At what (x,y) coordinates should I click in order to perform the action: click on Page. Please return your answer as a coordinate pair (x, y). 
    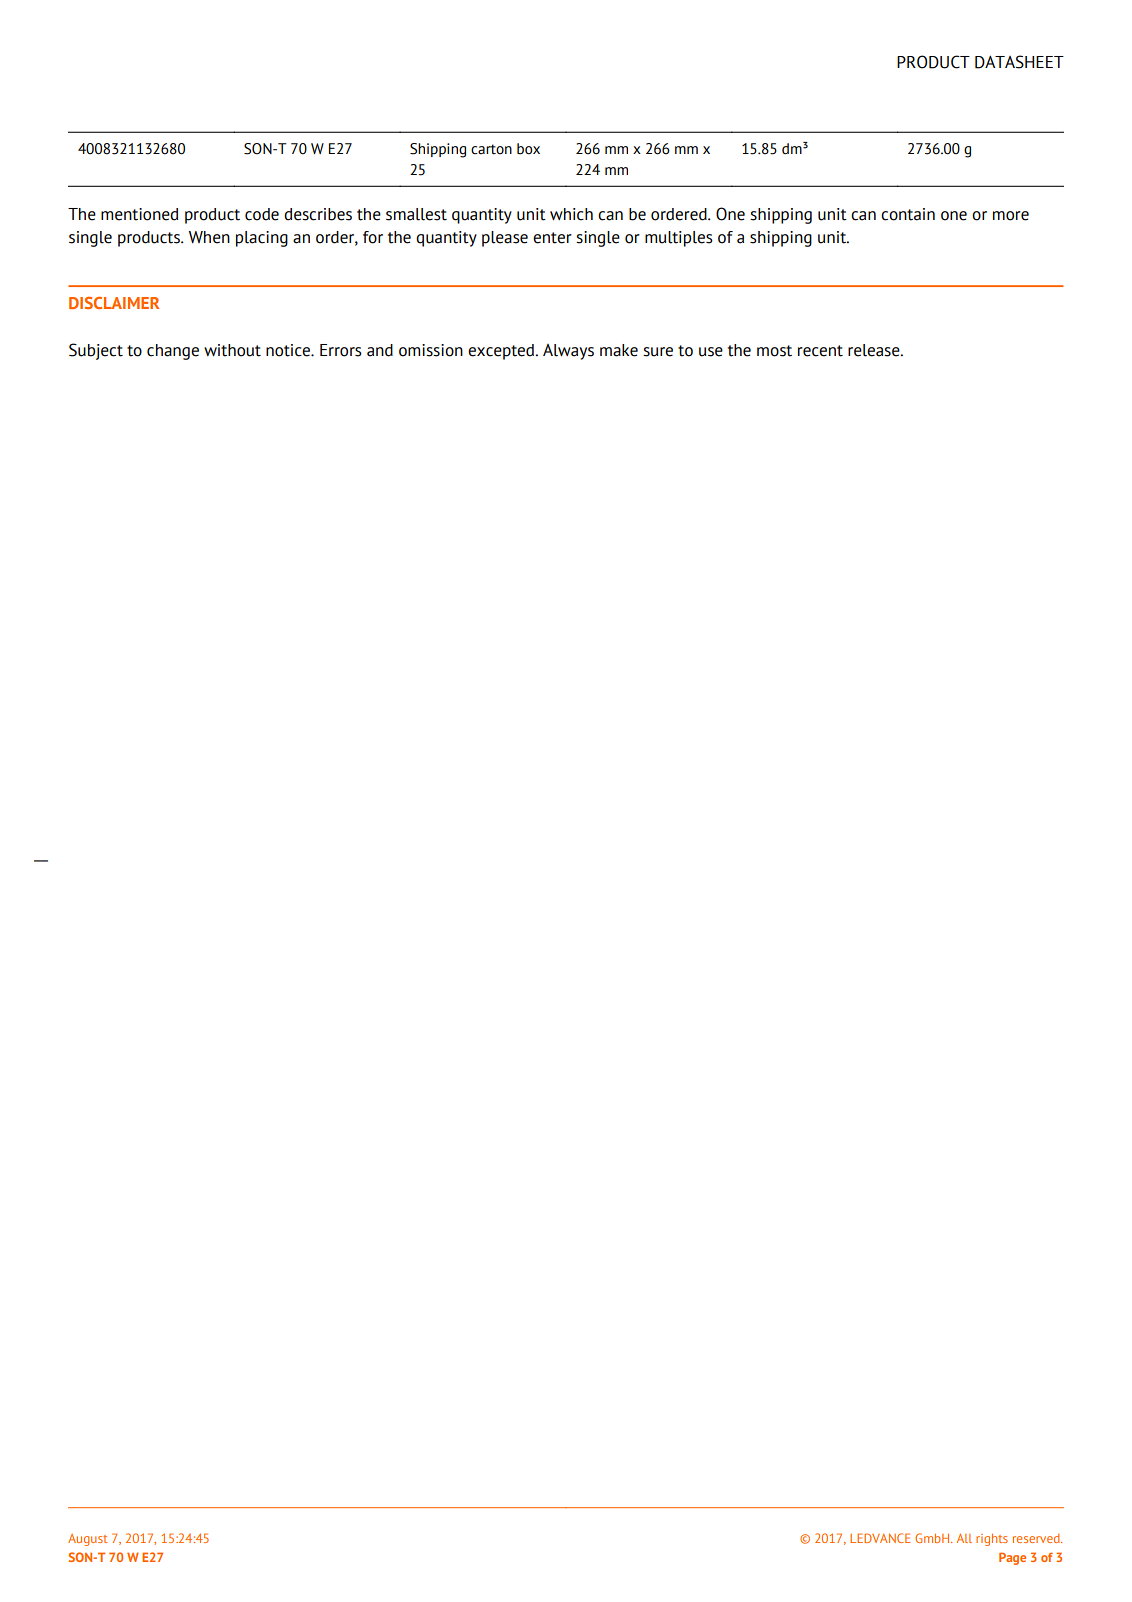
    Looking at the image, I should click on (1012, 1558).
